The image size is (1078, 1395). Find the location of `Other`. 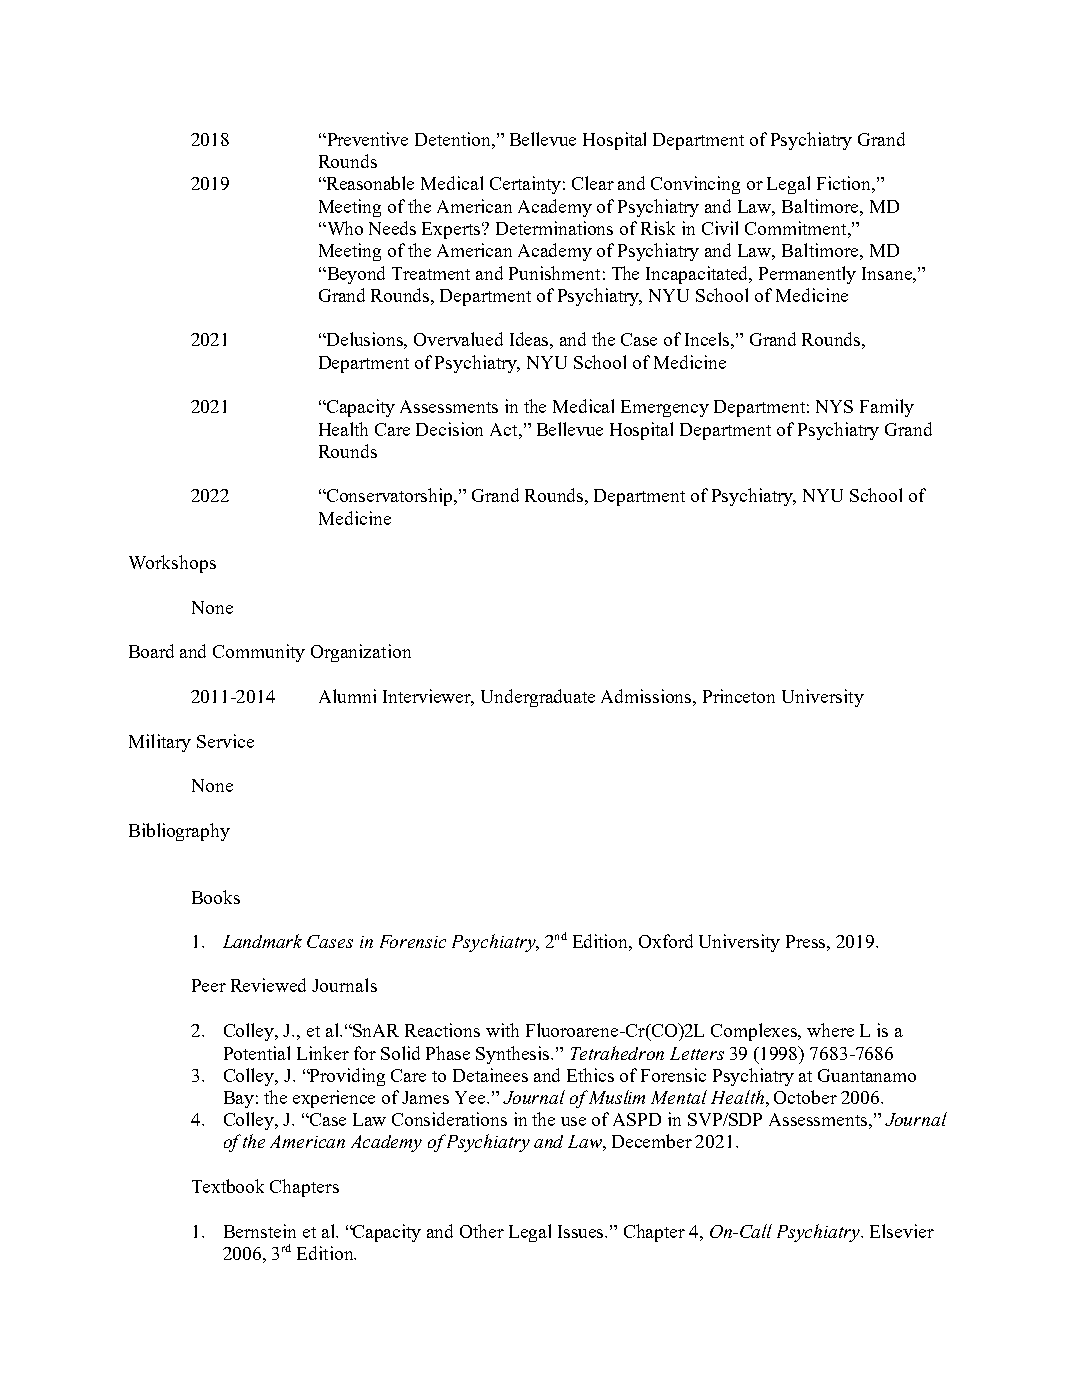

Other is located at coordinates (482, 1231).
